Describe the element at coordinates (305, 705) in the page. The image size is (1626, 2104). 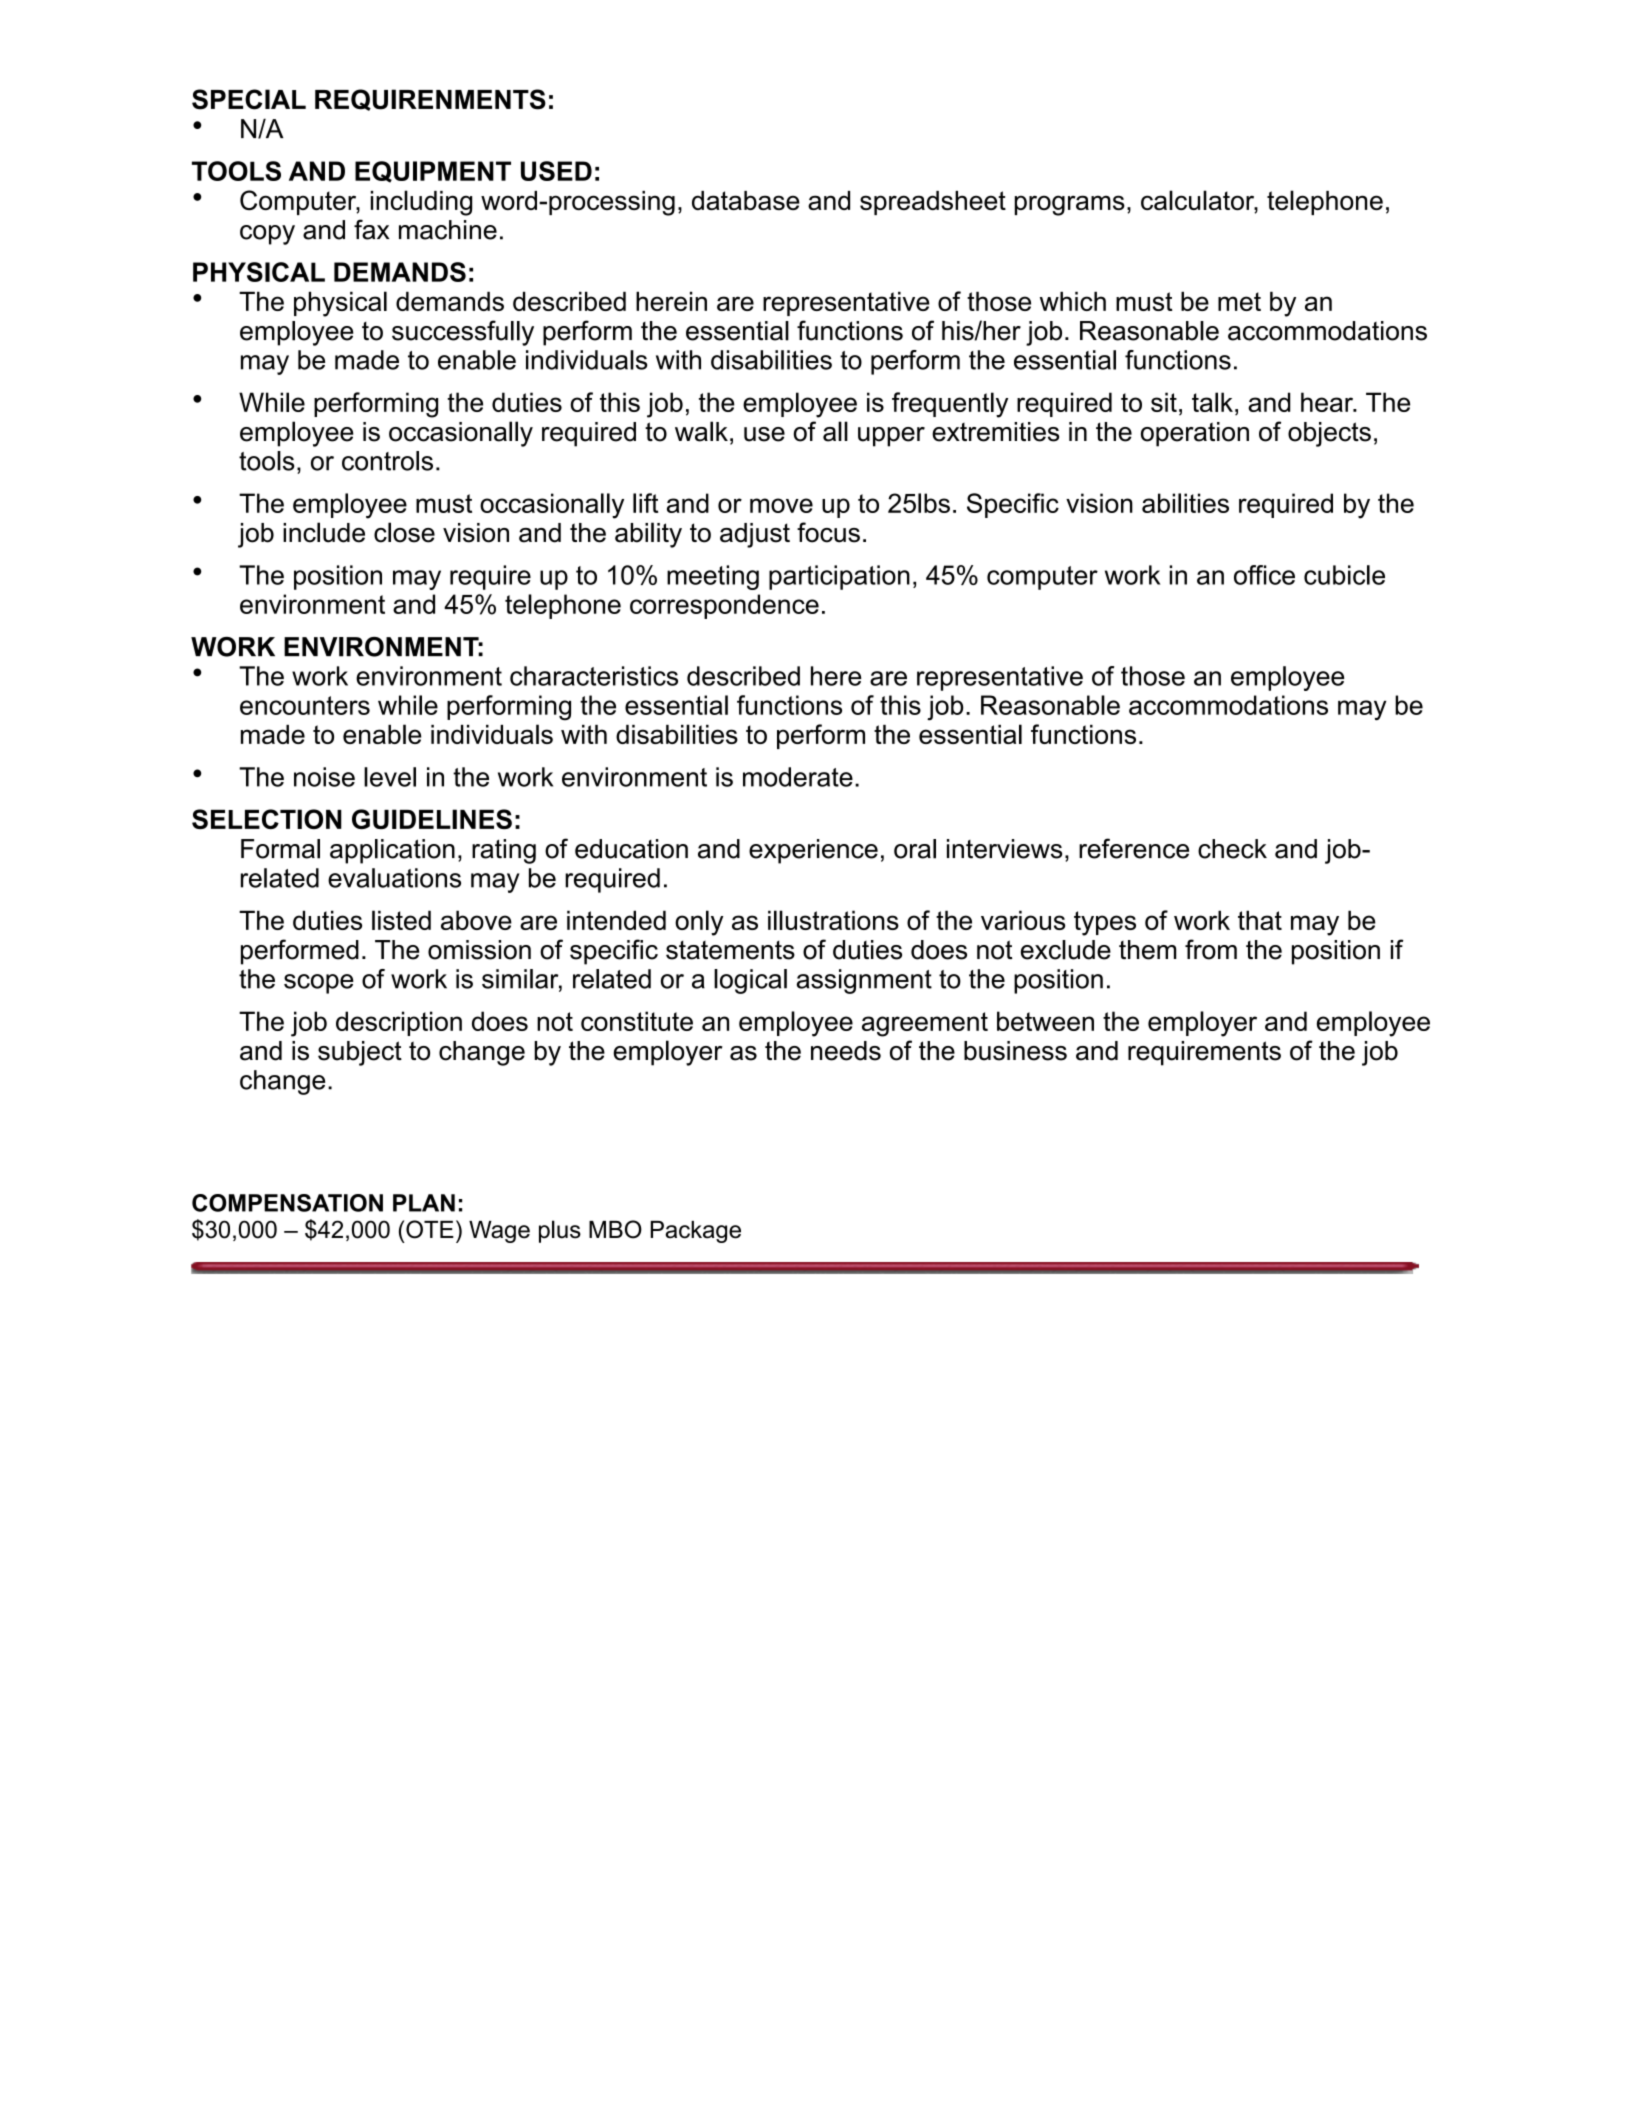
I see `encounters` at that location.
